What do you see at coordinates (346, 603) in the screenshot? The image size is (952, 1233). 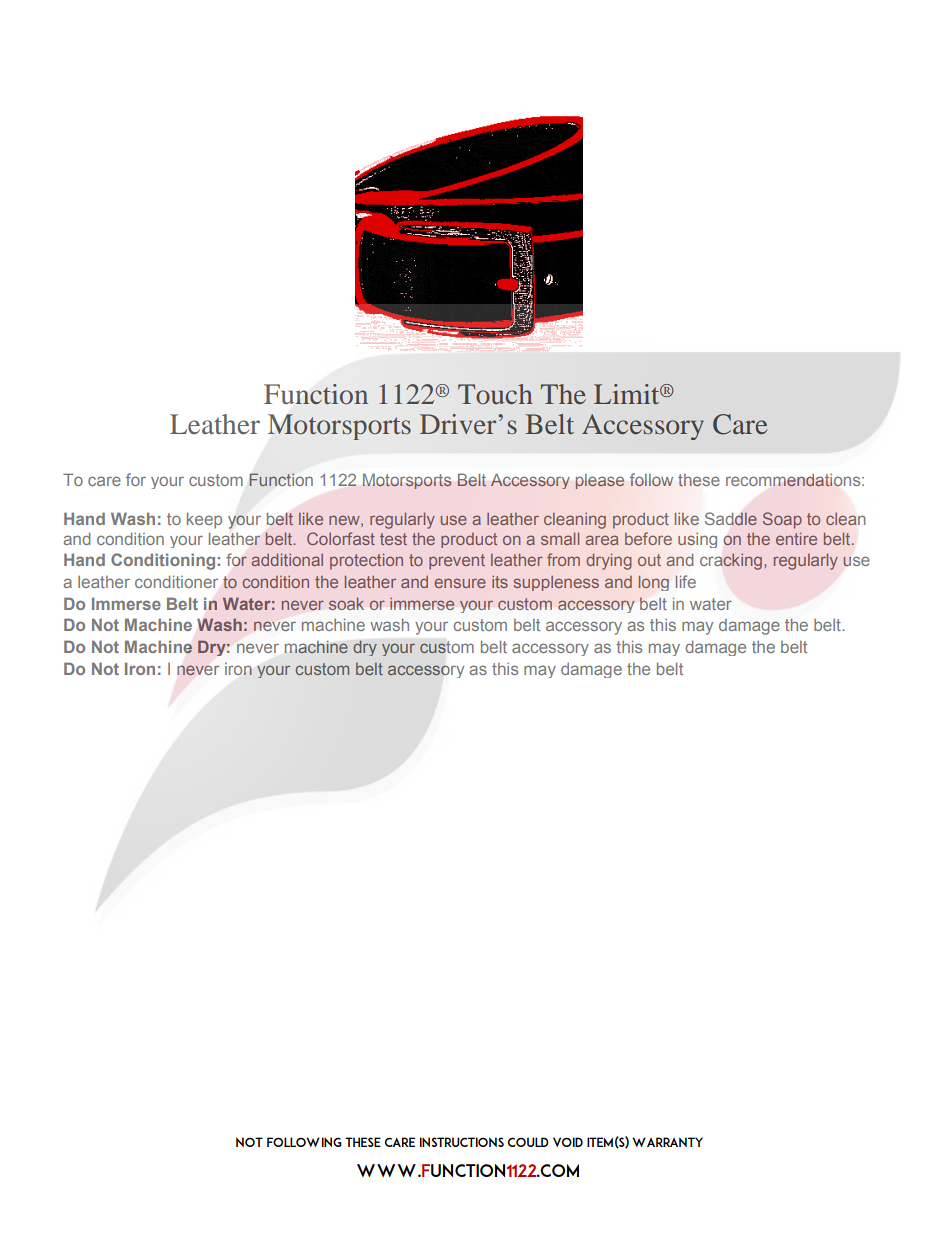 I see `soak` at bounding box center [346, 603].
